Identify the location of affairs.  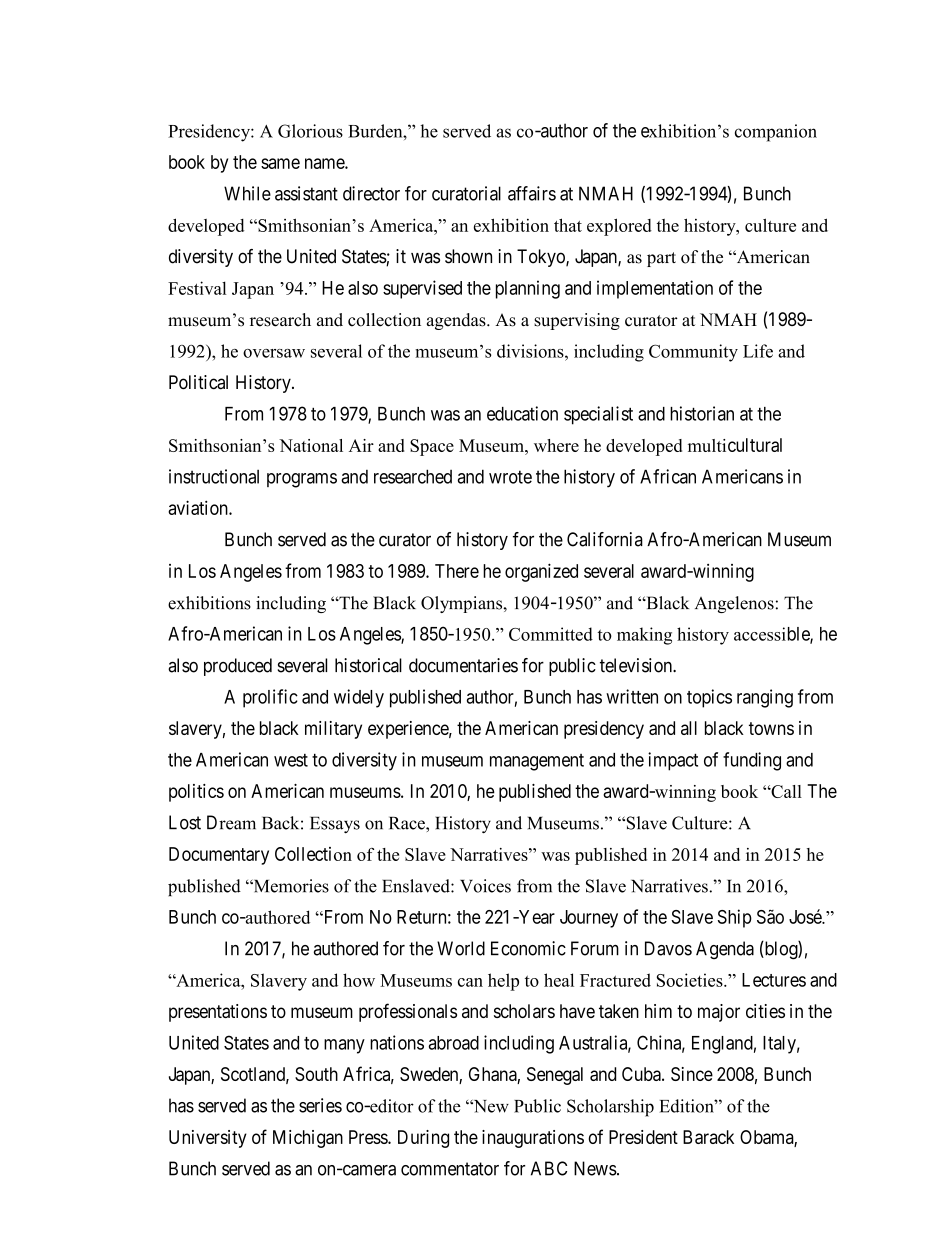
(532, 193).
